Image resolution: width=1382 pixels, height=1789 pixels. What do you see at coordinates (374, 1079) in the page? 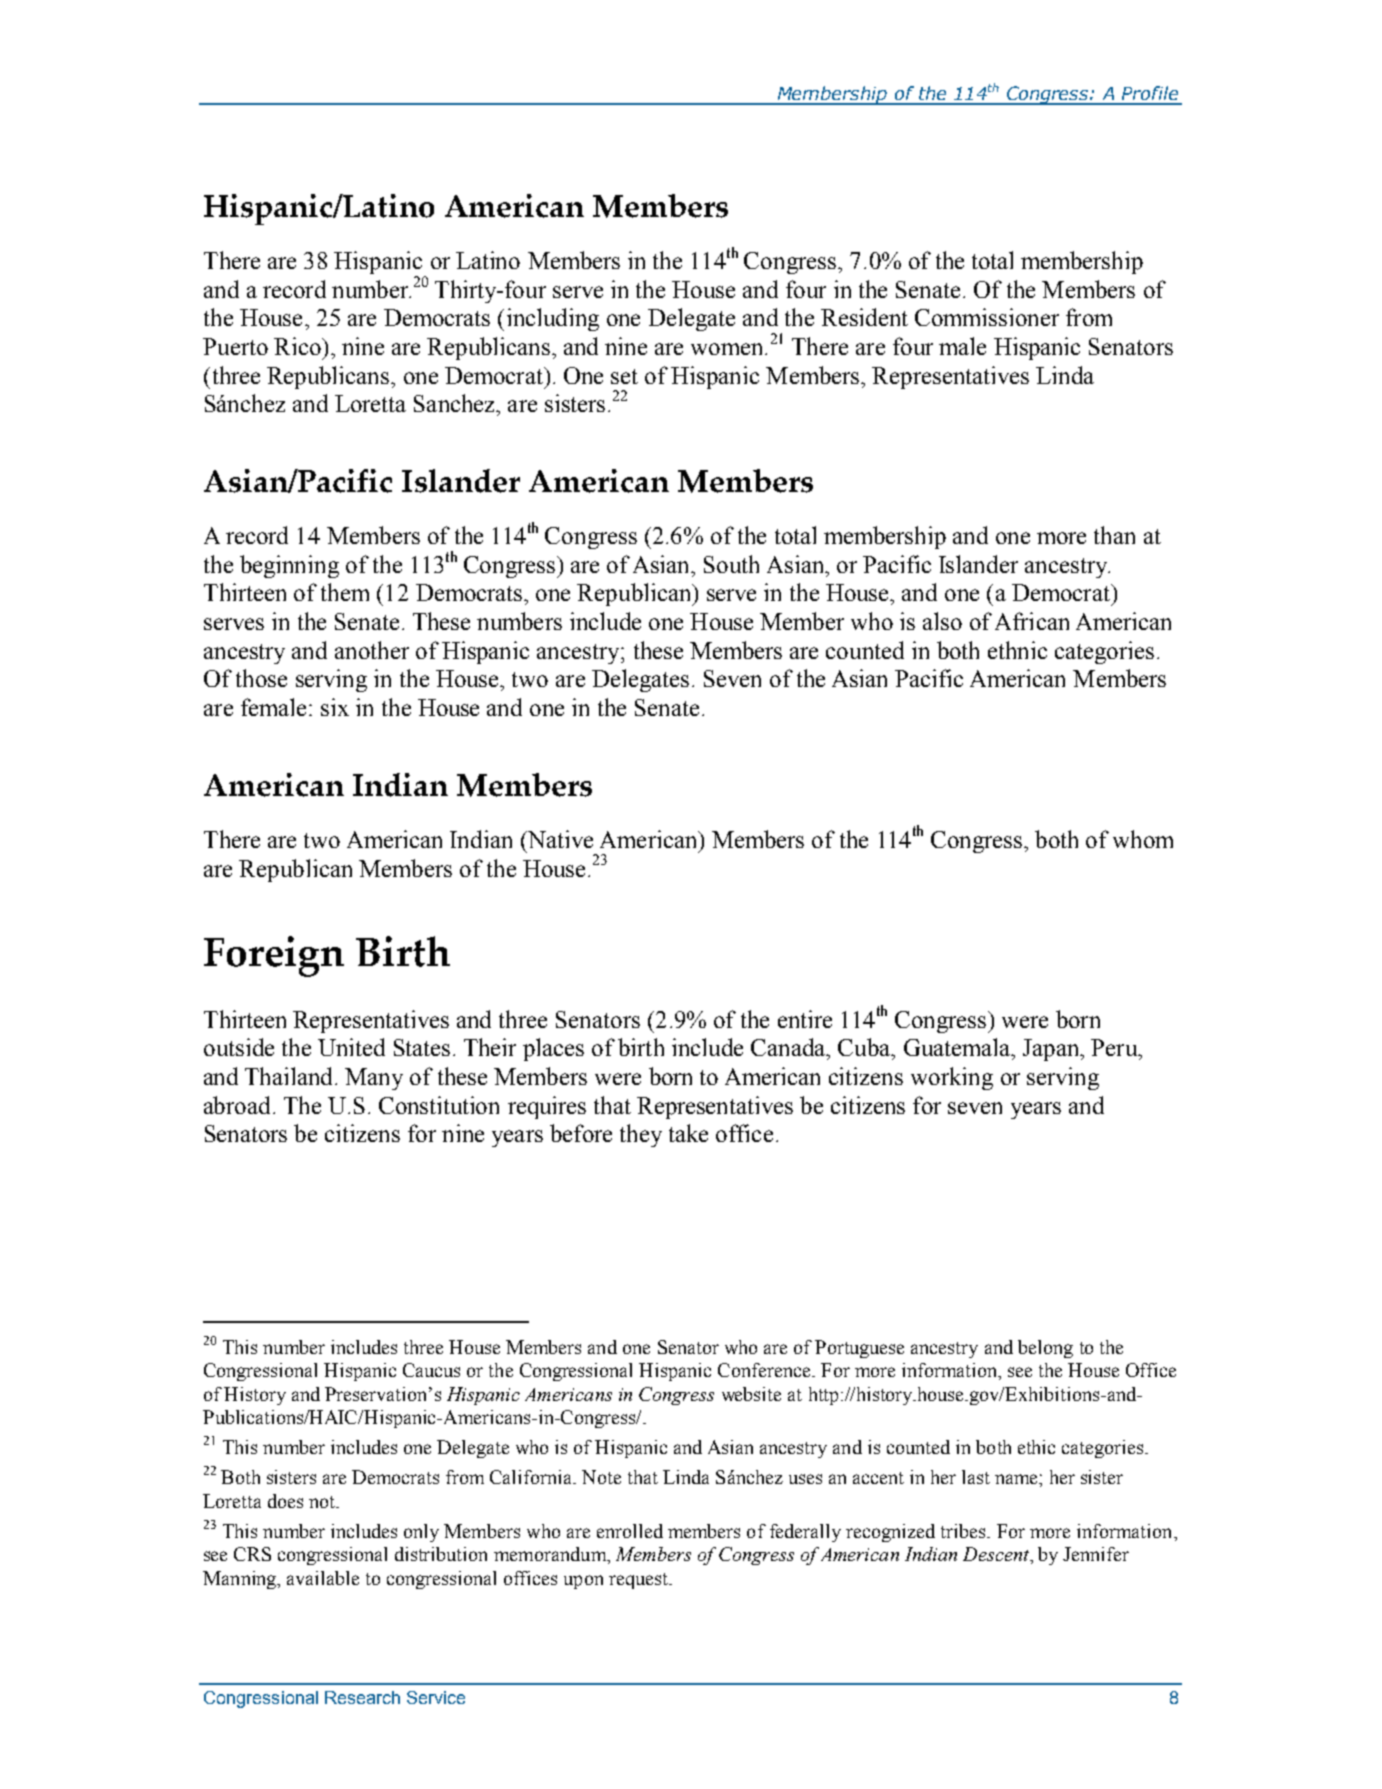
I see `Many` at bounding box center [374, 1079].
